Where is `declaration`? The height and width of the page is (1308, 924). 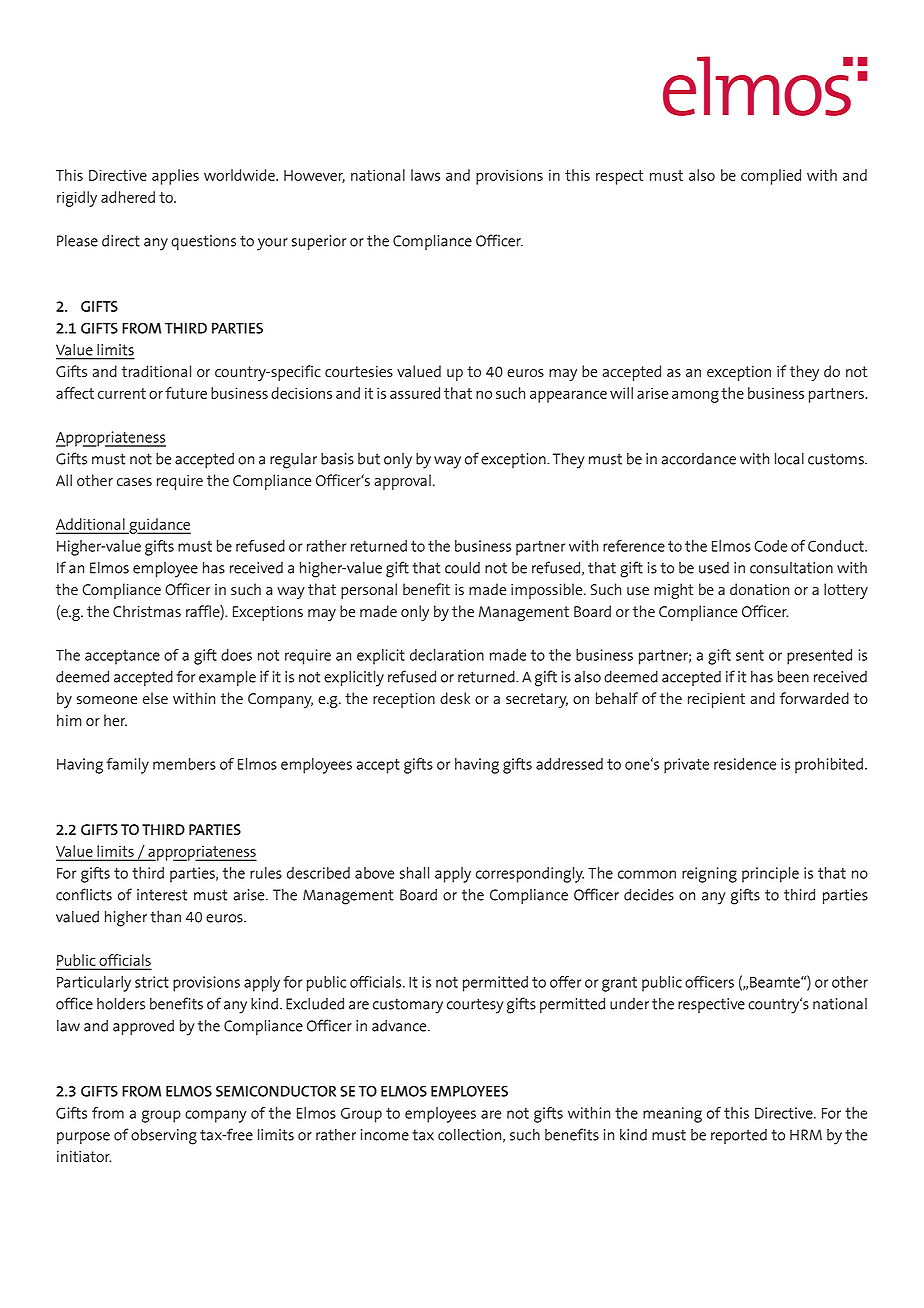 declaration is located at coordinates (447, 655).
